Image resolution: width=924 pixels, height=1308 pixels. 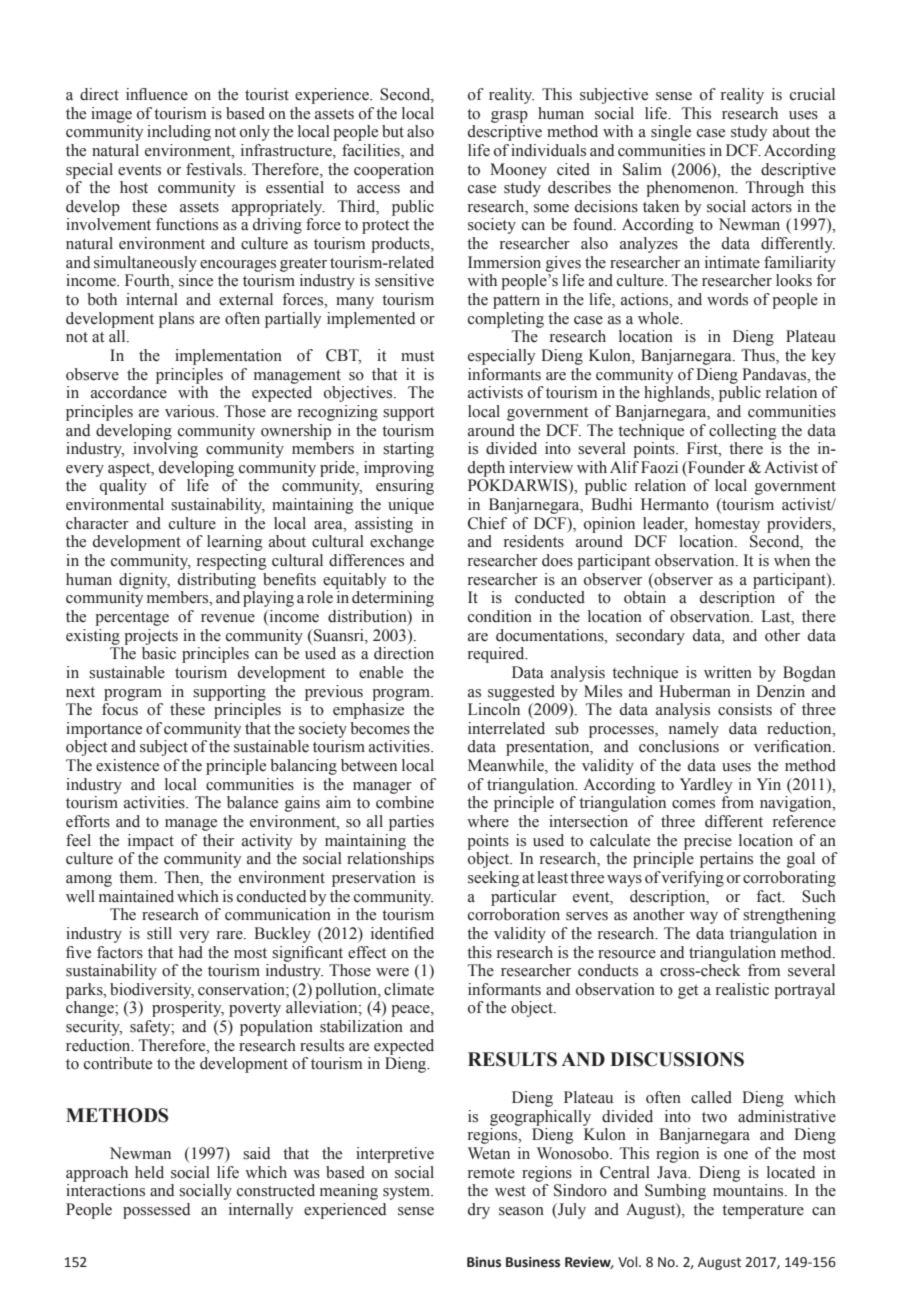 What do you see at coordinates (159, 653) in the screenshot?
I see `basic` at bounding box center [159, 653].
